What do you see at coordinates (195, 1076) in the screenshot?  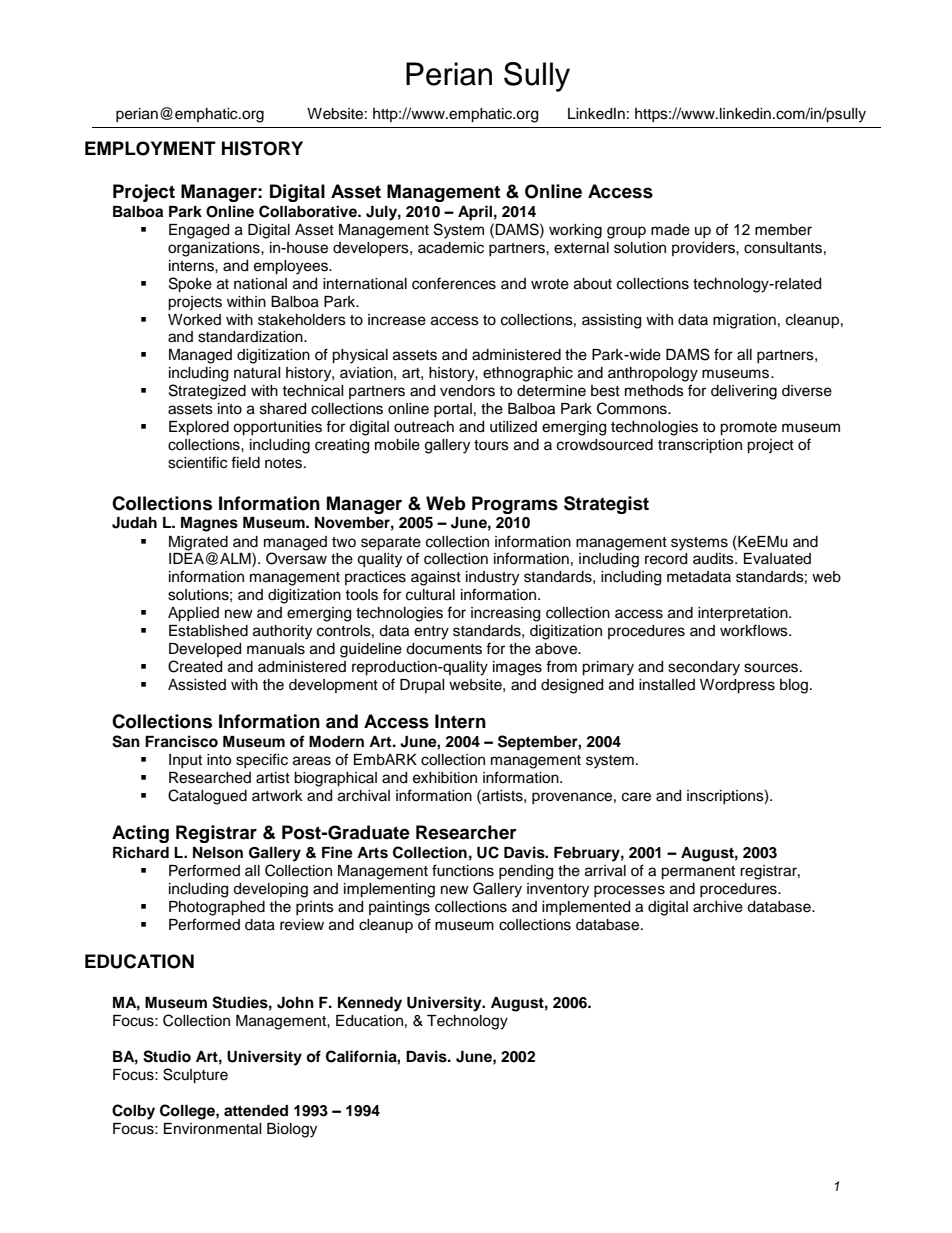 I see `Sculpture` at bounding box center [195, 1076].
